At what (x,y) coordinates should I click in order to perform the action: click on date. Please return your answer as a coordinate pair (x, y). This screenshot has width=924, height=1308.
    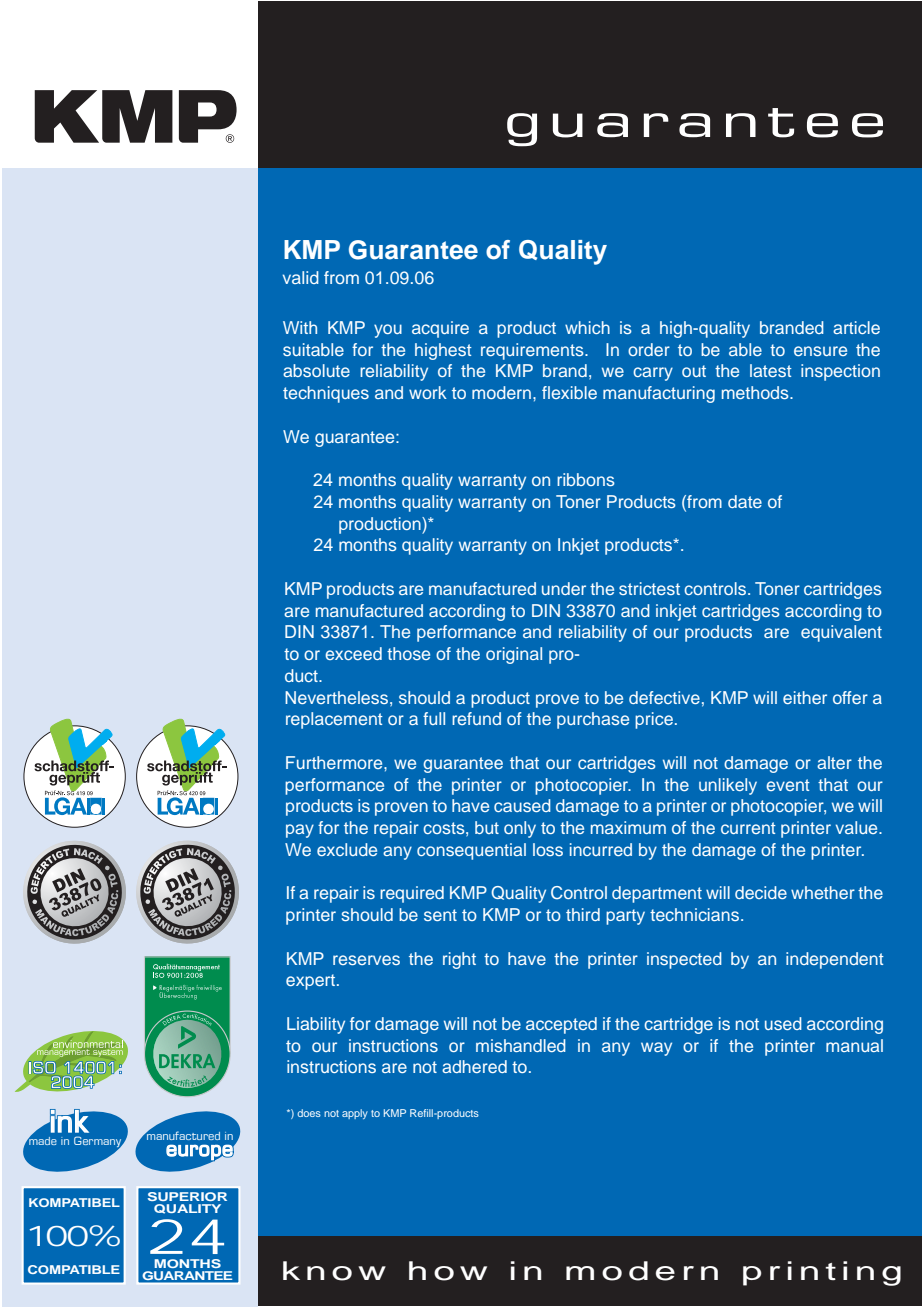
    Looking at the image, I should click on (745, 501).
